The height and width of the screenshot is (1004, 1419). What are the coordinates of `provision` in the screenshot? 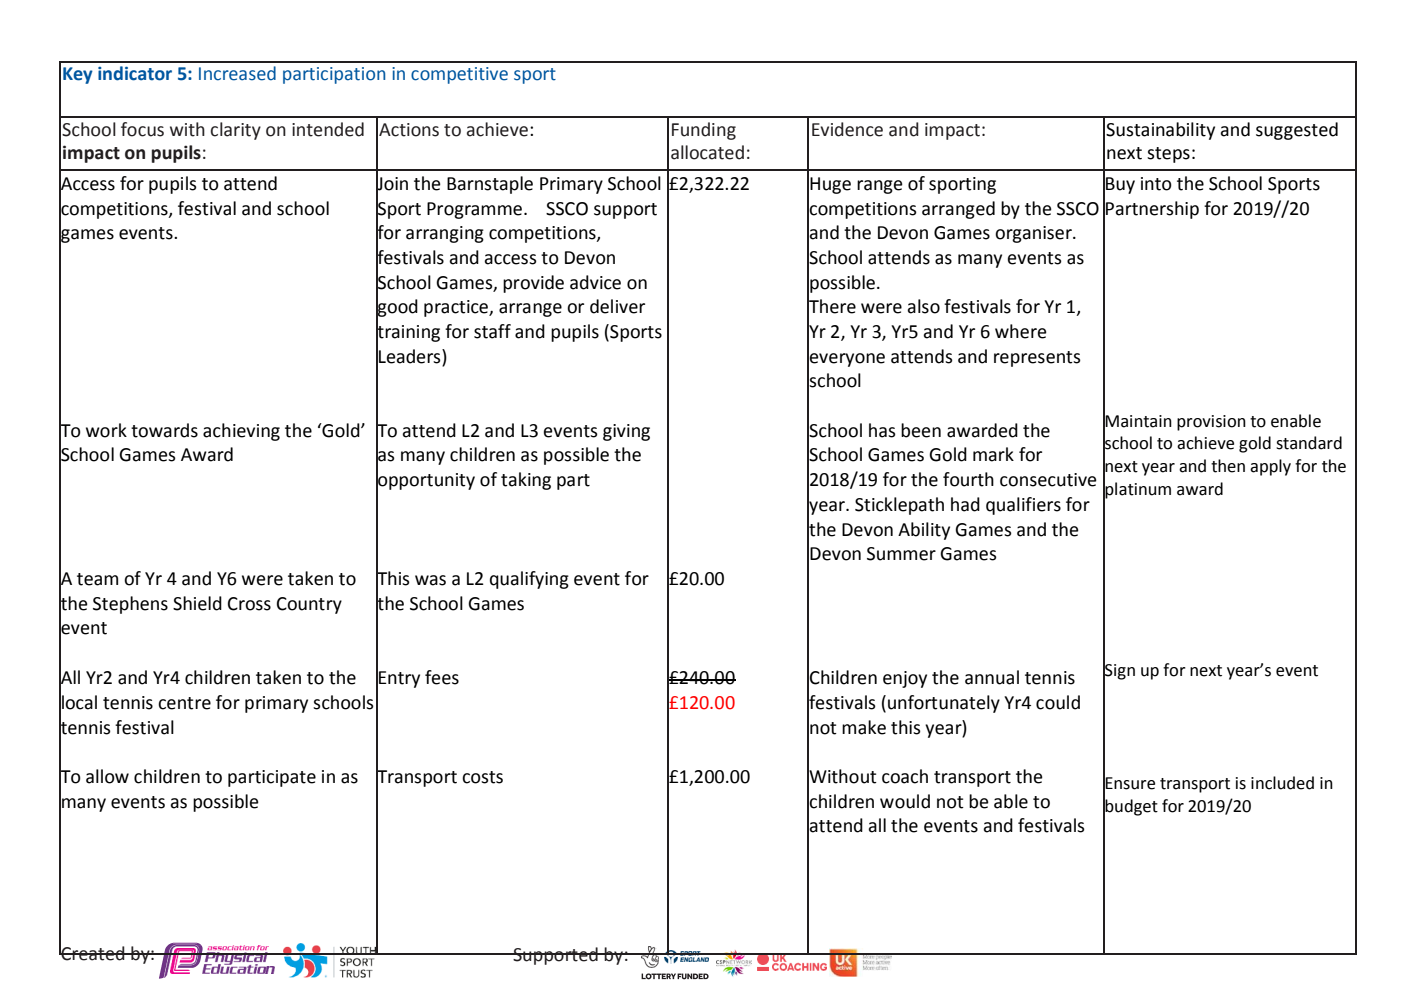 It's located at (1211, 423).
